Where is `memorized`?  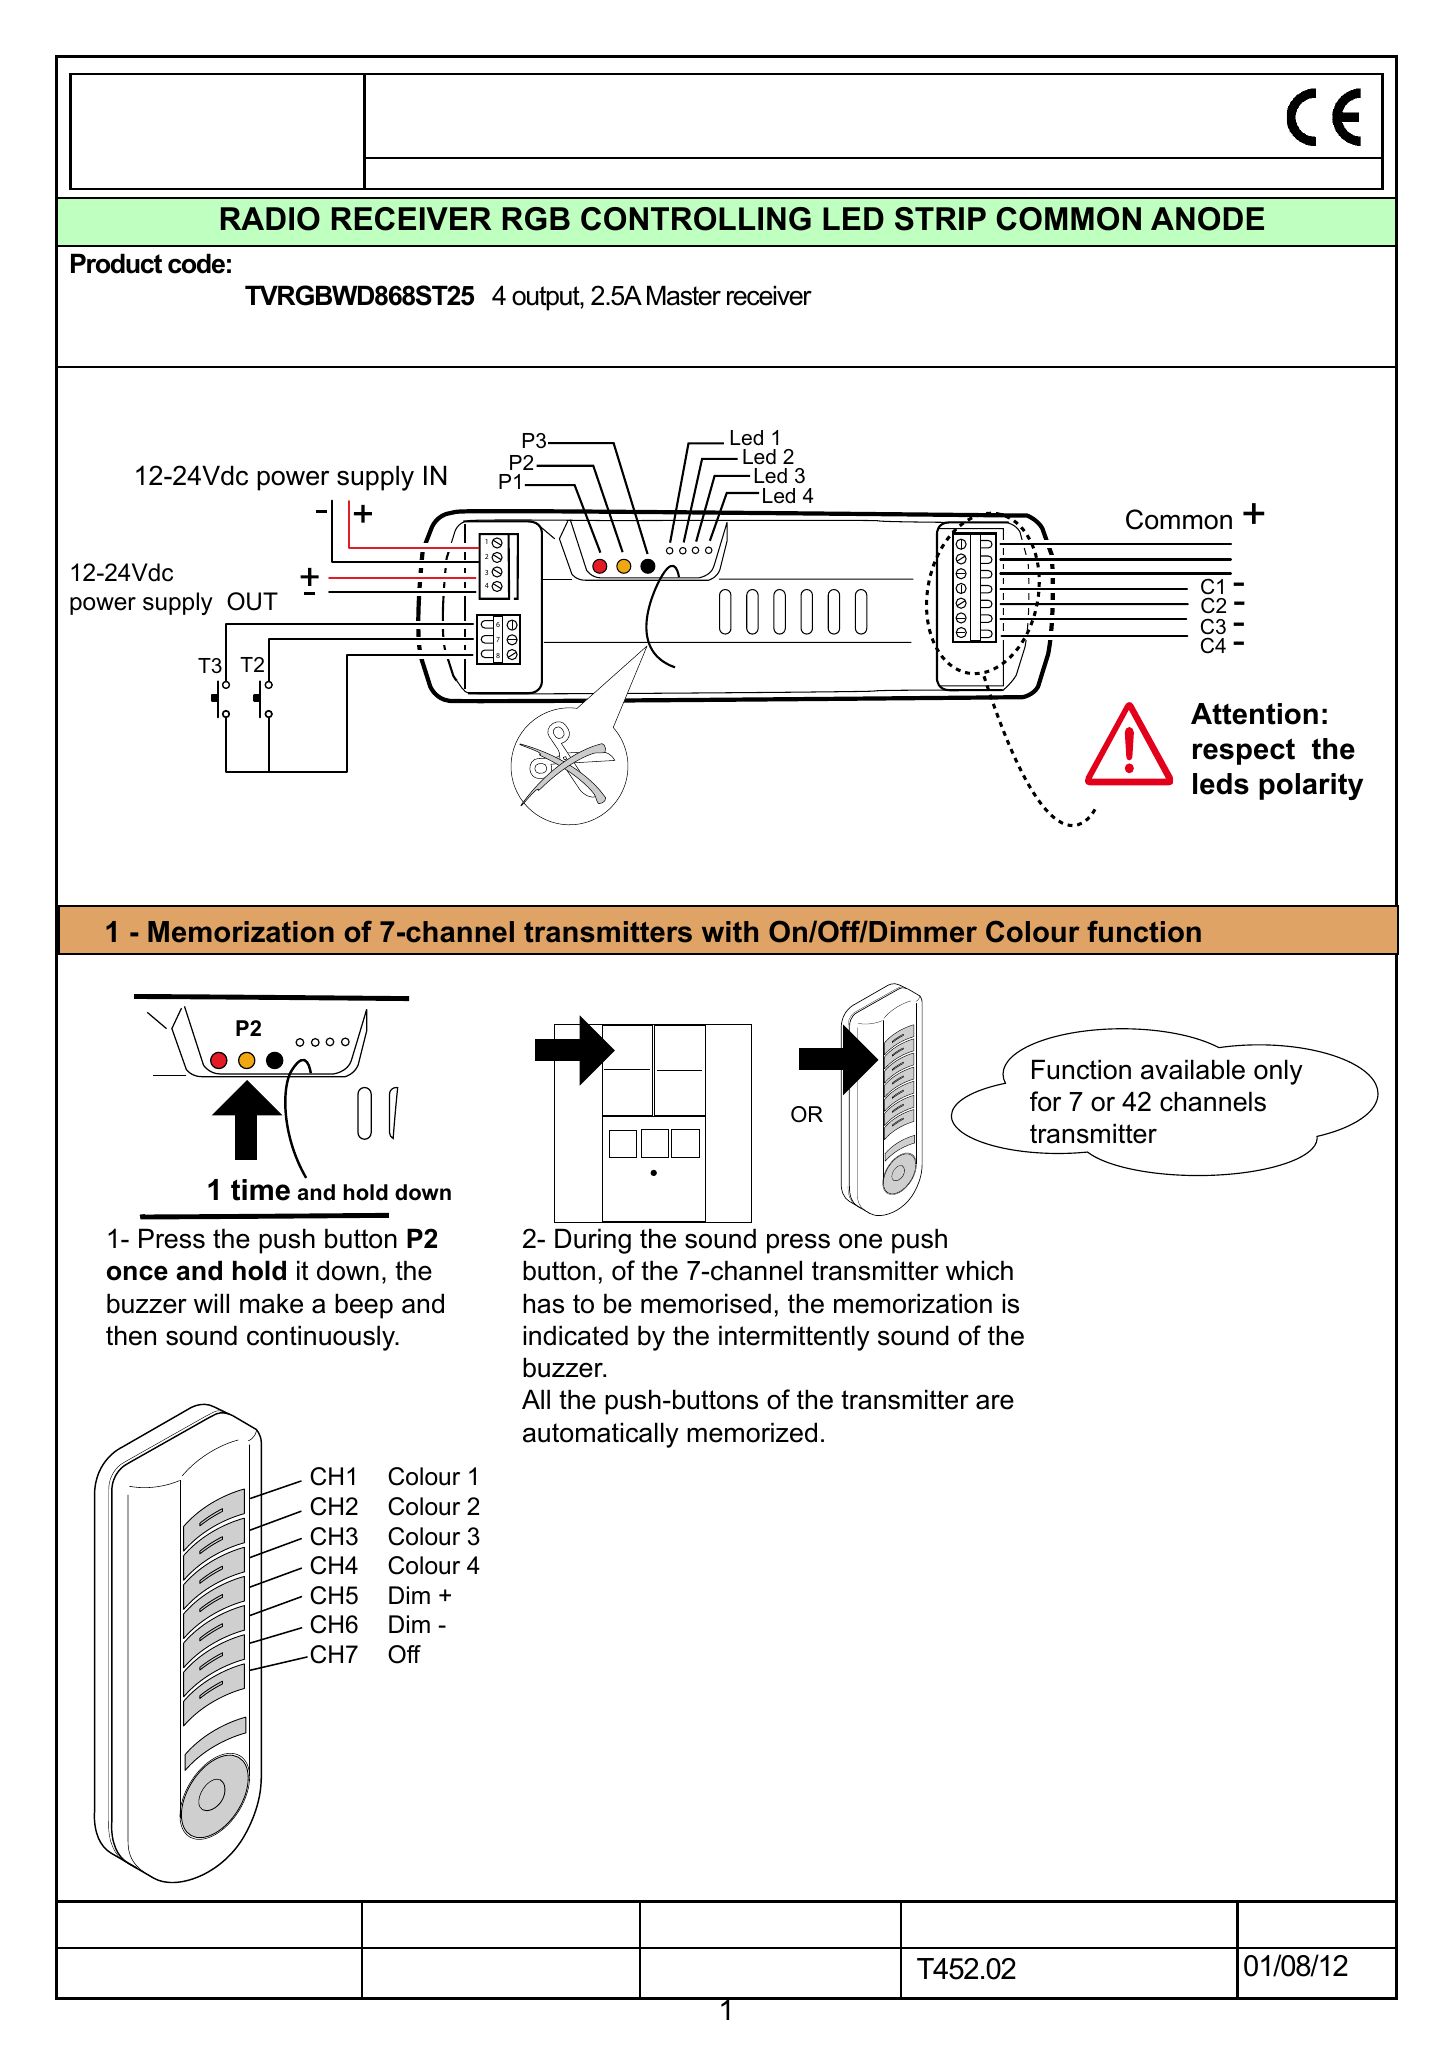
memorized is located at coordinates (752, 1432).
